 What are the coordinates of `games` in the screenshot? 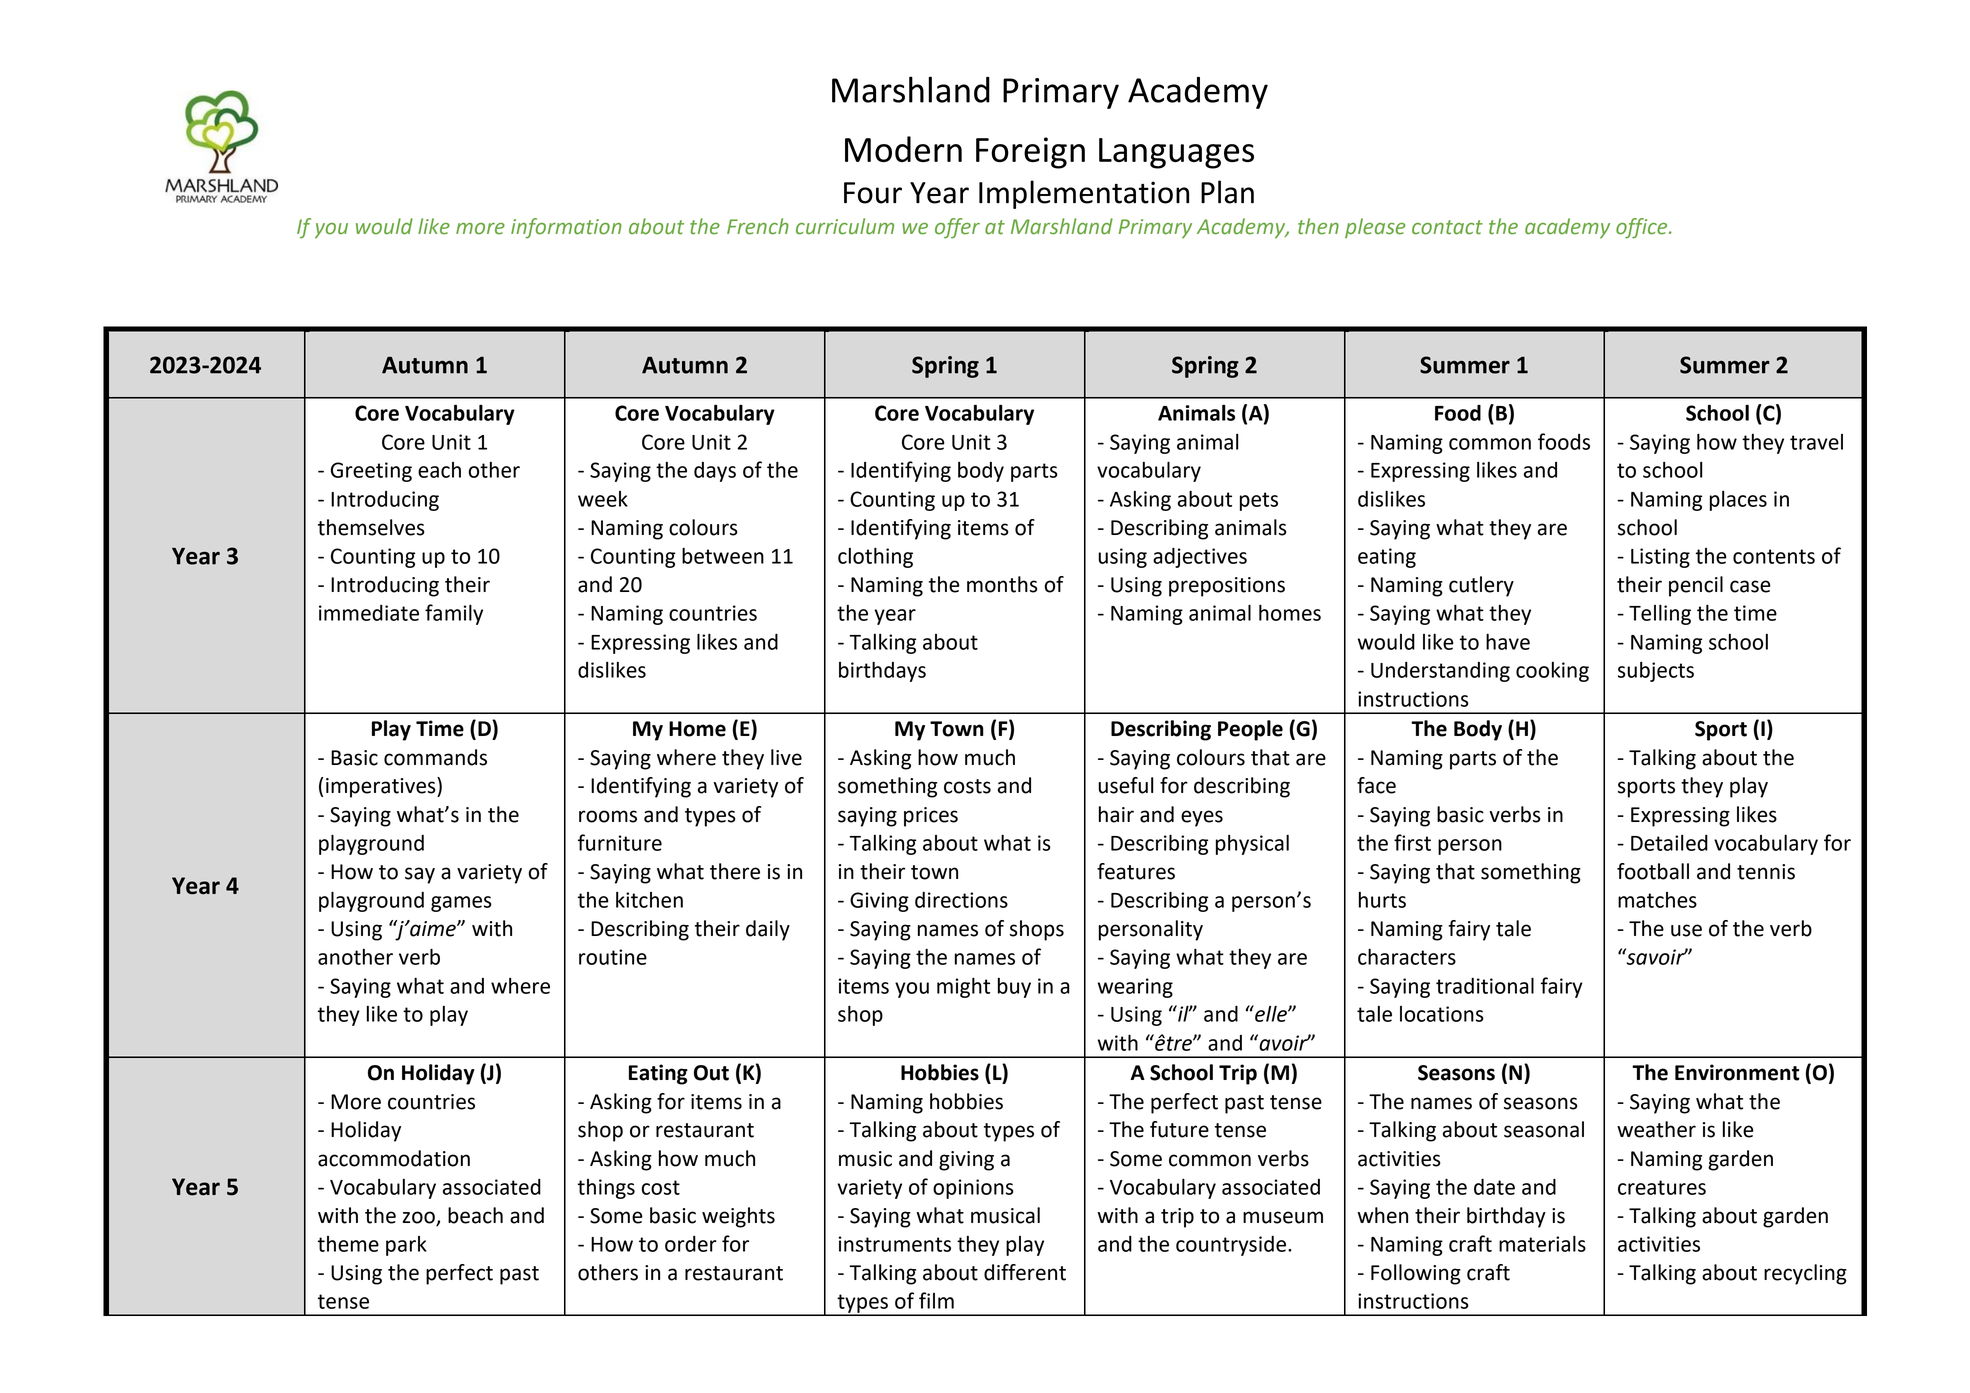 It's located at (461, 904).
